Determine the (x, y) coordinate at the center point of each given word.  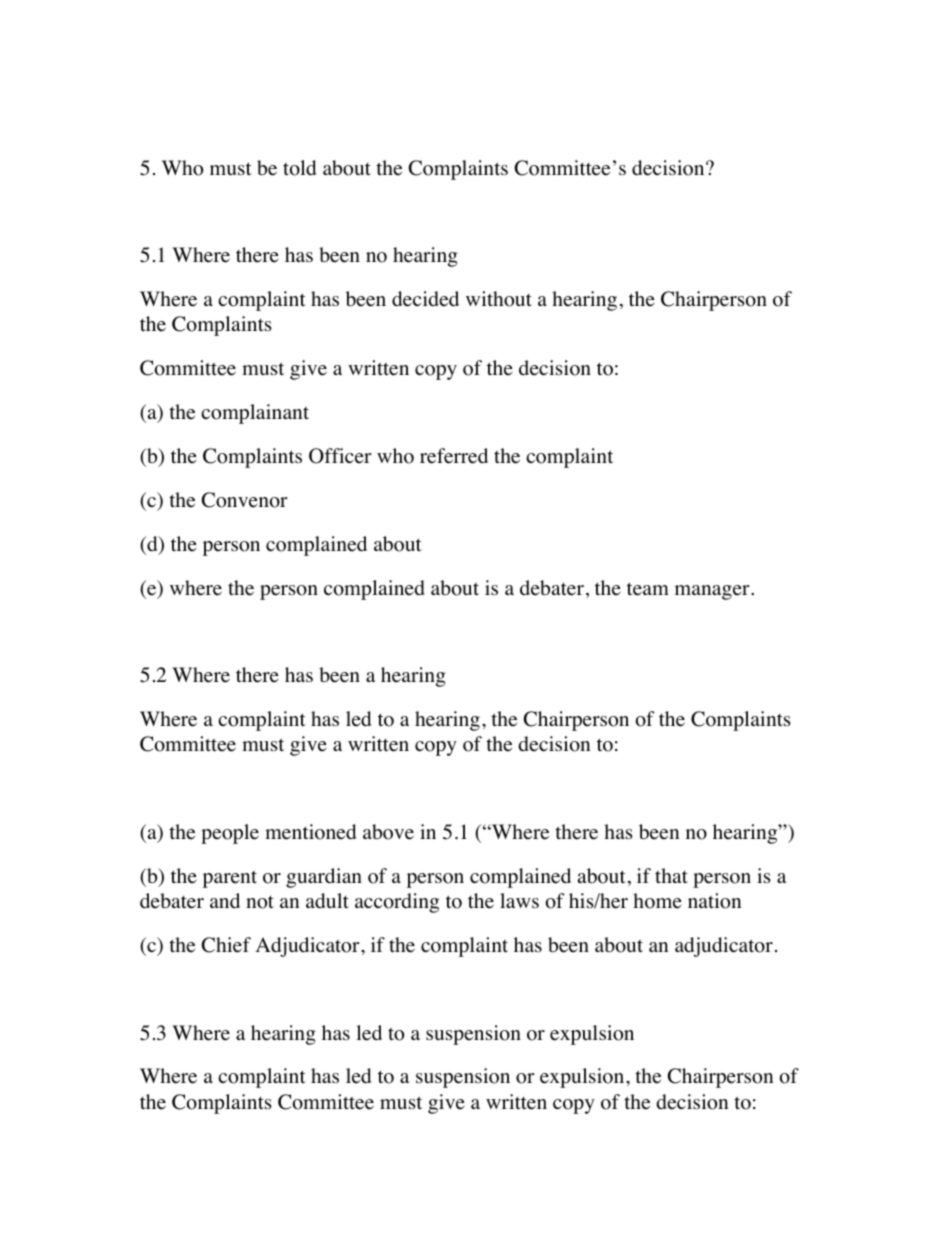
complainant (255, 414)
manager (713, 592)
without (499, 299)
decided (425, 299)
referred (454, 456)
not (260, 902)
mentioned (310, 832)
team (648, 589)
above (388, 832)
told (299, 168)
